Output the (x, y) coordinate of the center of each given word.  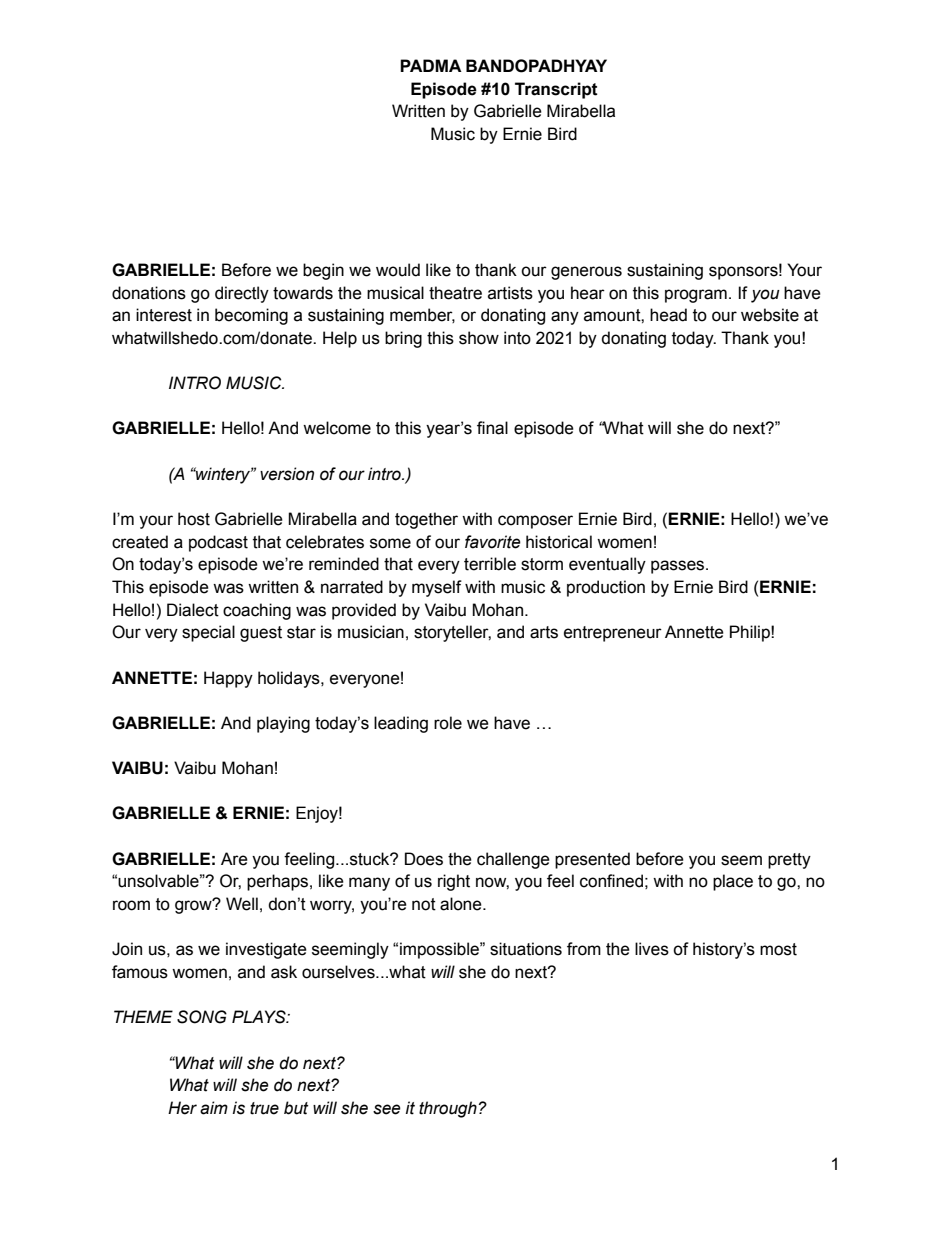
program (696, 296)
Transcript (556, 90)
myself (437, 588)
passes (679, 567)
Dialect (193, 610)
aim (214, 1108)
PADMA (431, 65)
